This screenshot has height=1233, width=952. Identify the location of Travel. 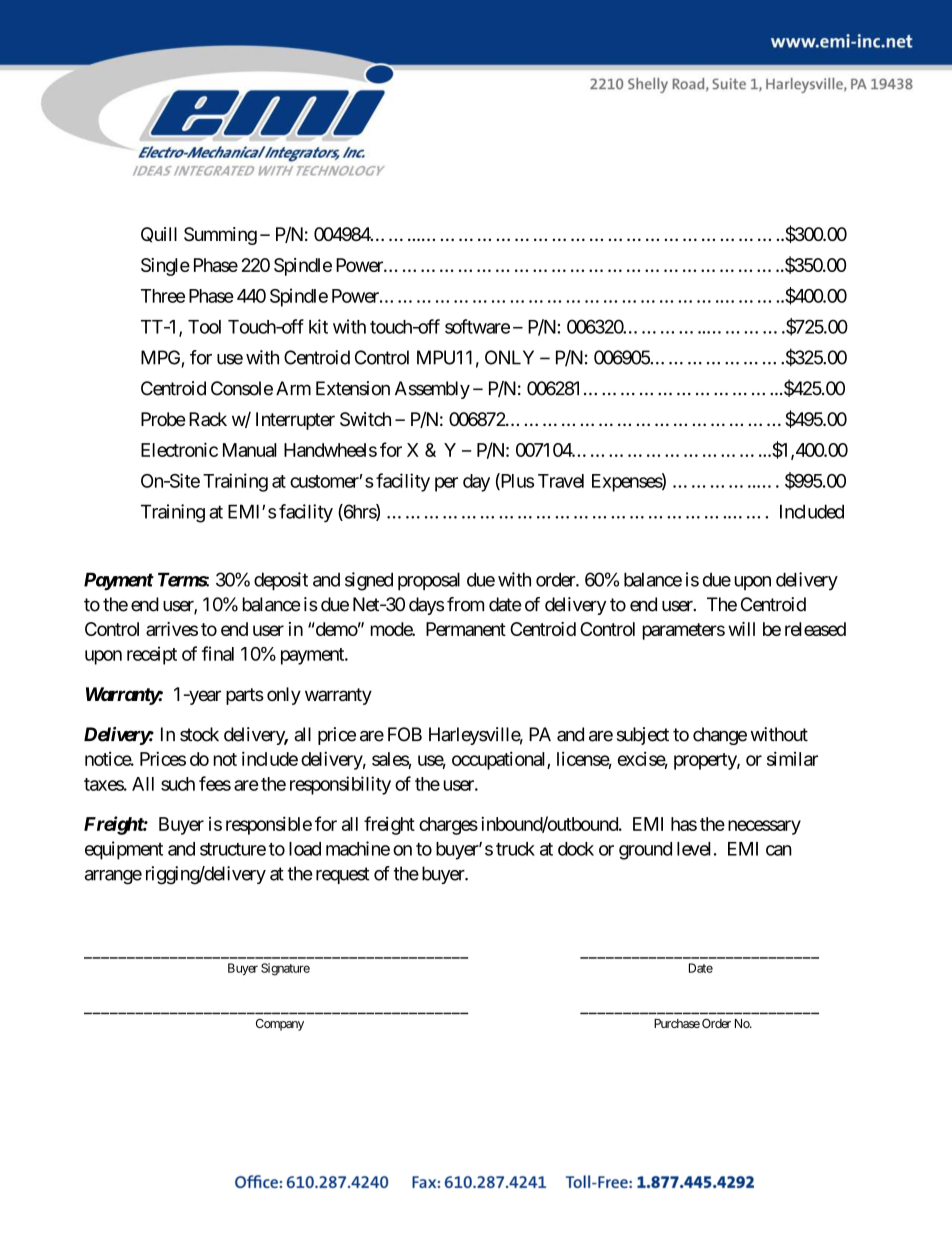
(561, 481).
